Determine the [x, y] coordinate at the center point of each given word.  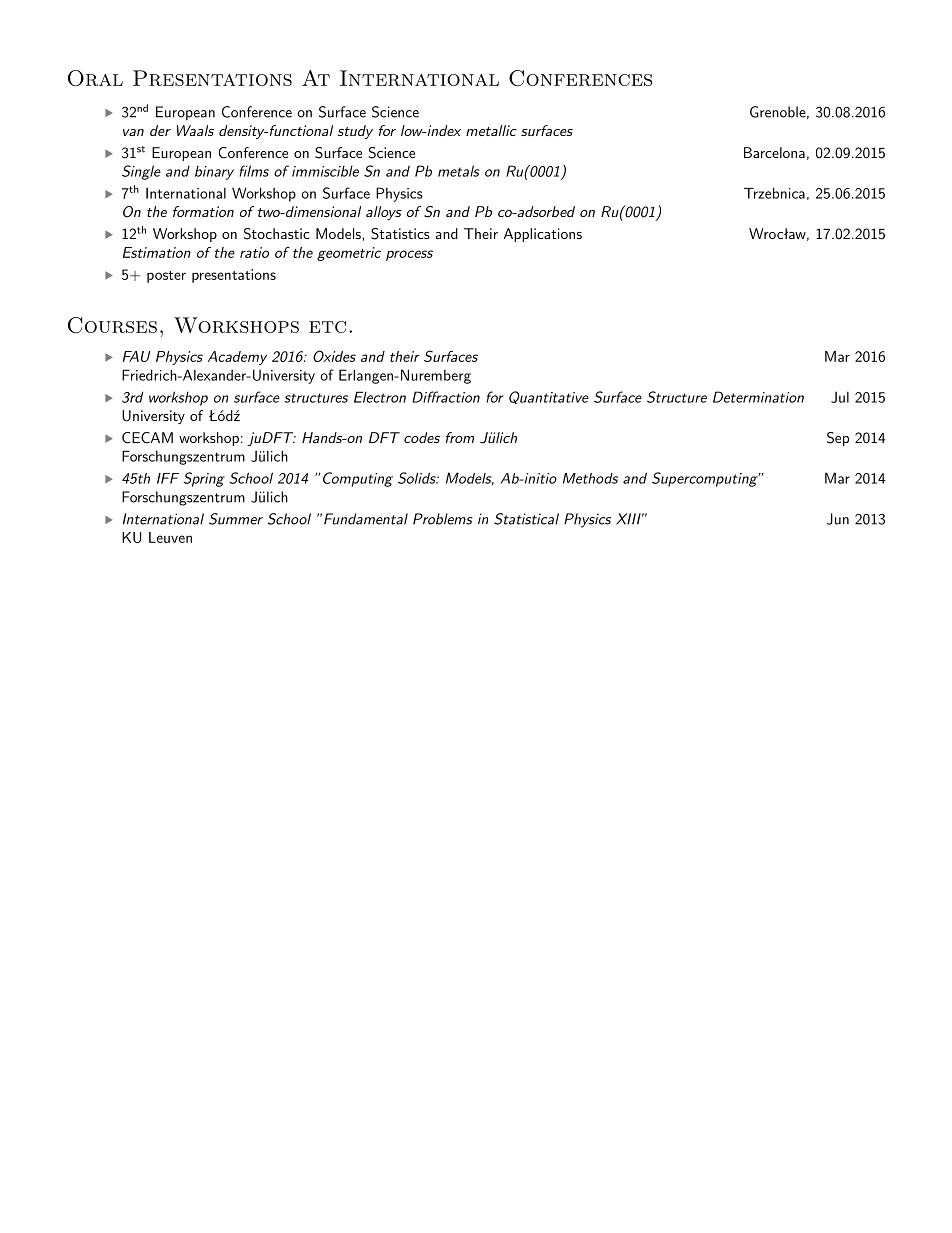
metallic [491, 130]
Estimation [157, 252]
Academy [237, 358]
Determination [758, 397]
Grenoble [778, 112]
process [409, 255]
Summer [236, 519]
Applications [543, 235]
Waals [195, 130]
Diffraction [446, 397]
